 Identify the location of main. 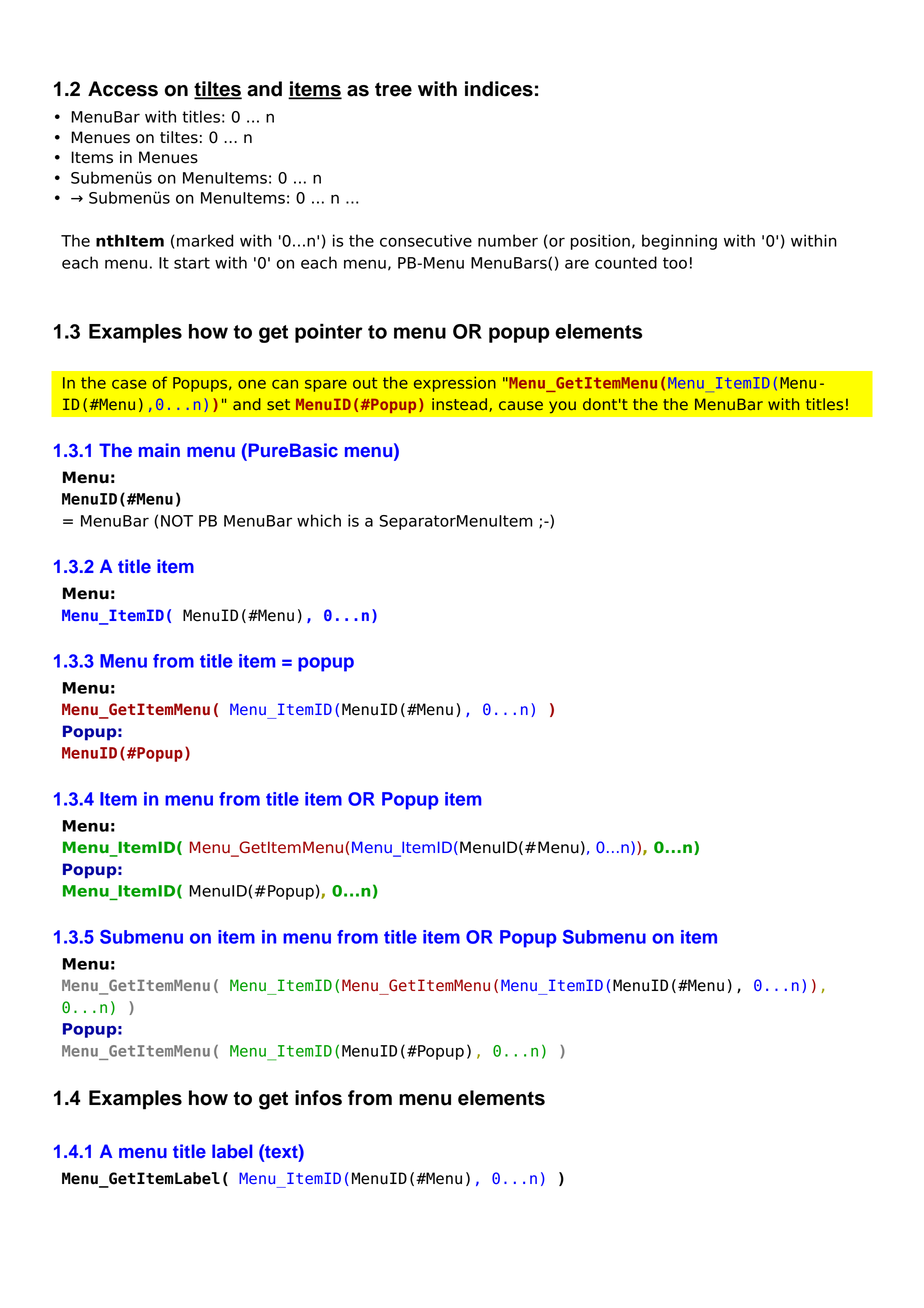
(159, 450).
